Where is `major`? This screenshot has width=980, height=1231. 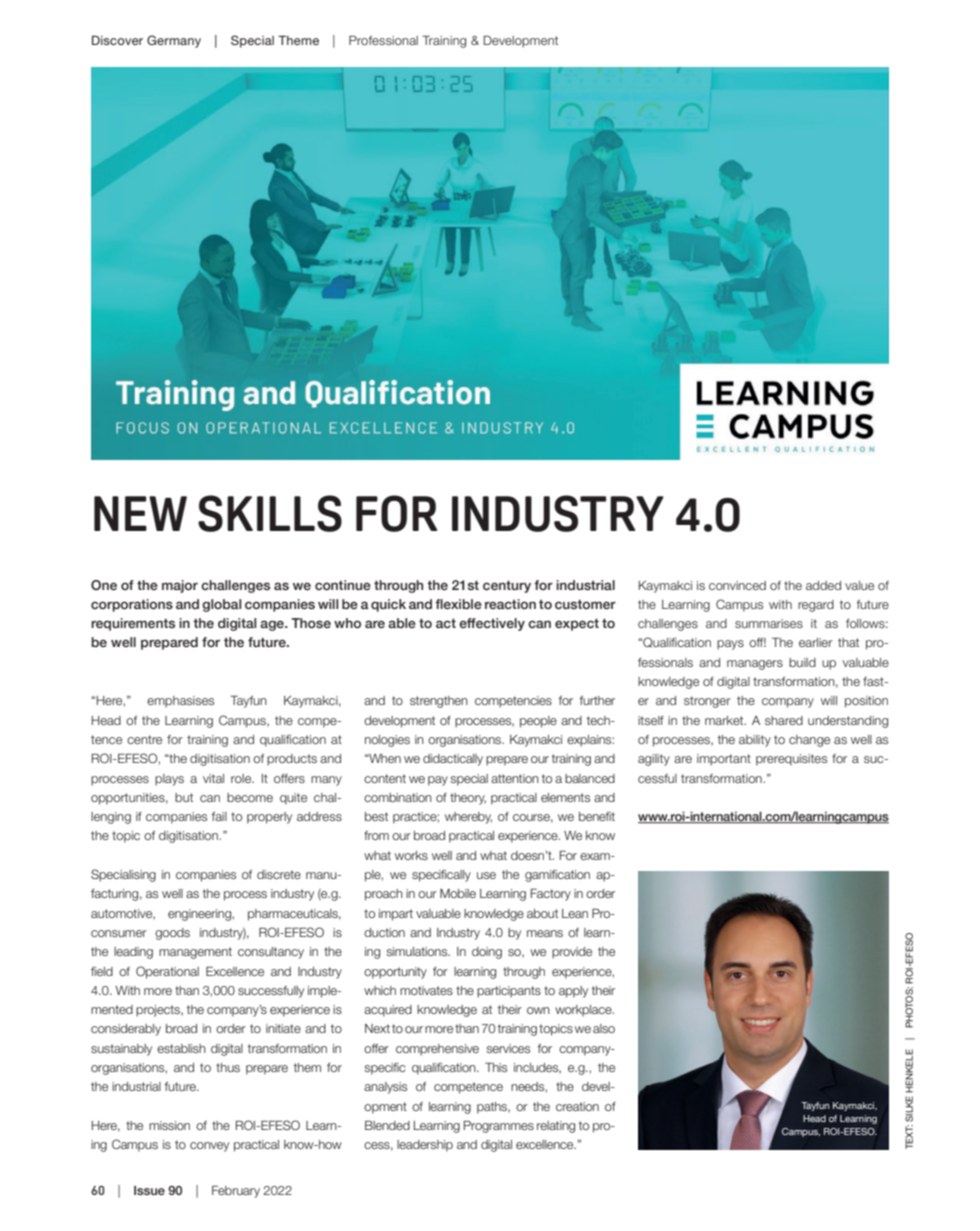 major is located at coordinates (180, 586).
